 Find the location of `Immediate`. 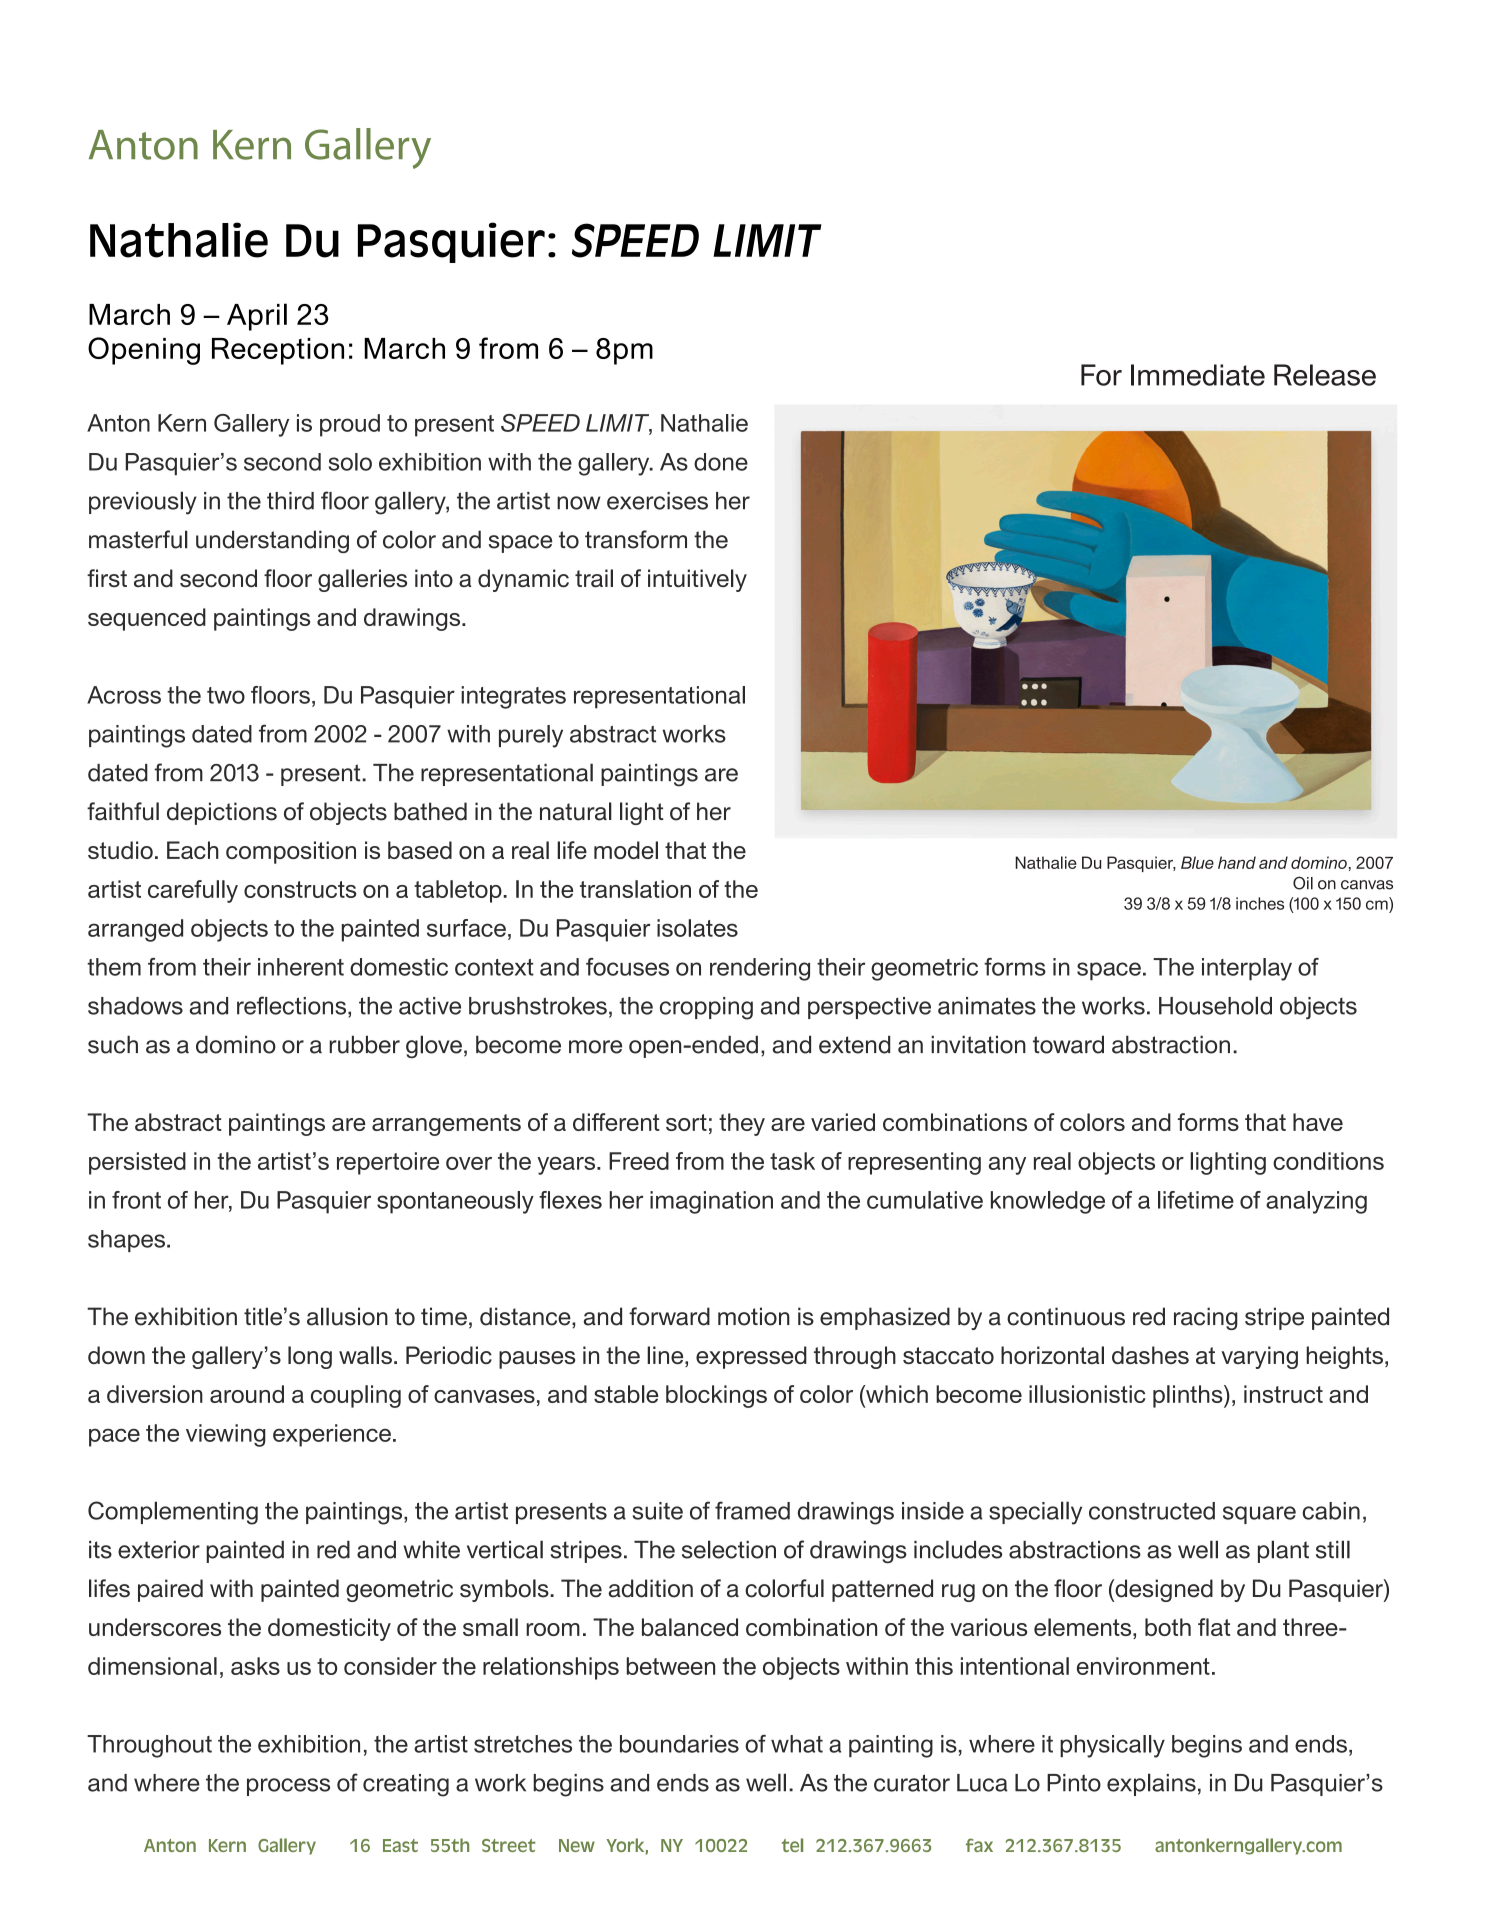

Immediate is located at coordinates (1198, 375).
